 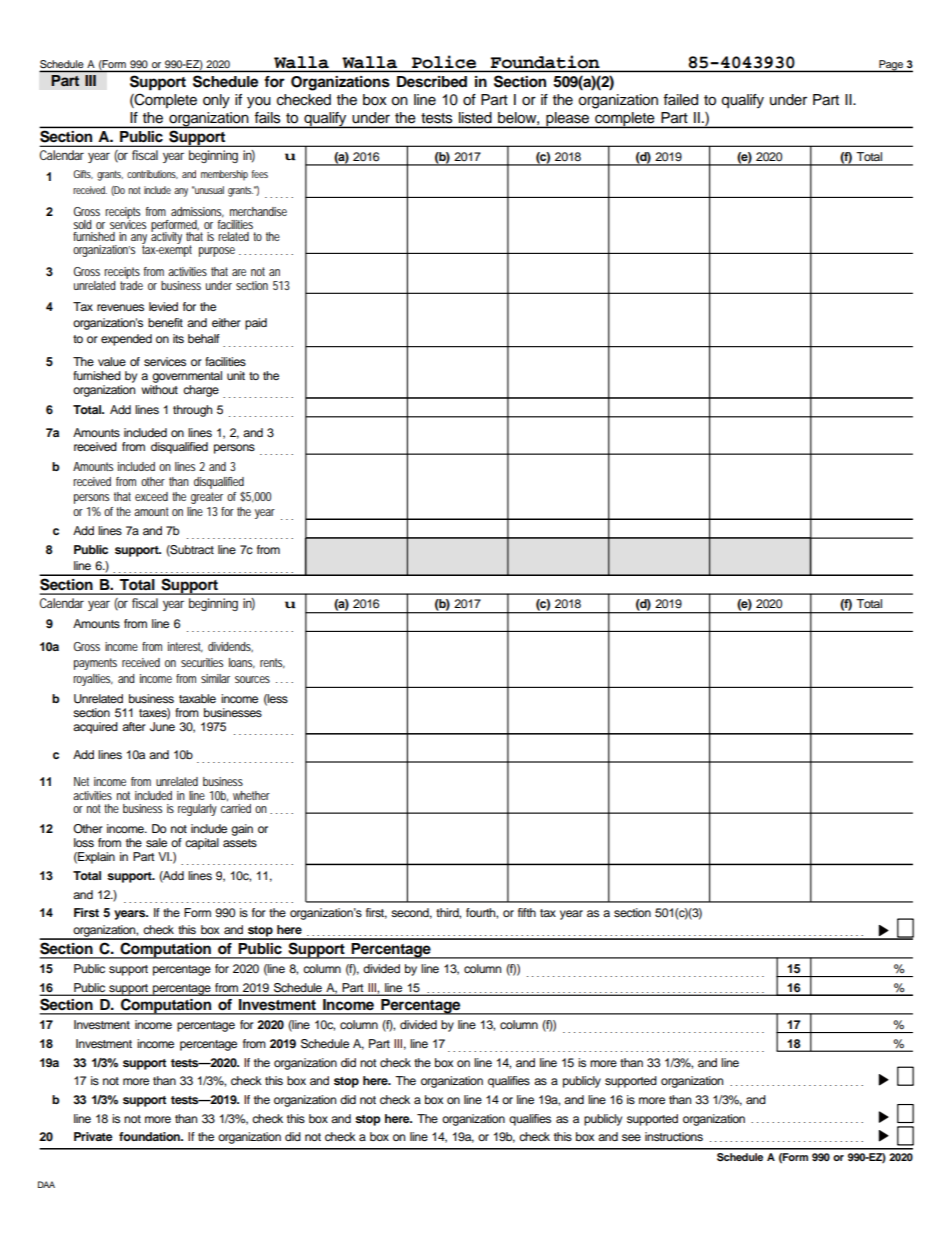 What do you see at coordinates (631, 1137) in the document?
I see `see` at bounding box center [631, 1137].
